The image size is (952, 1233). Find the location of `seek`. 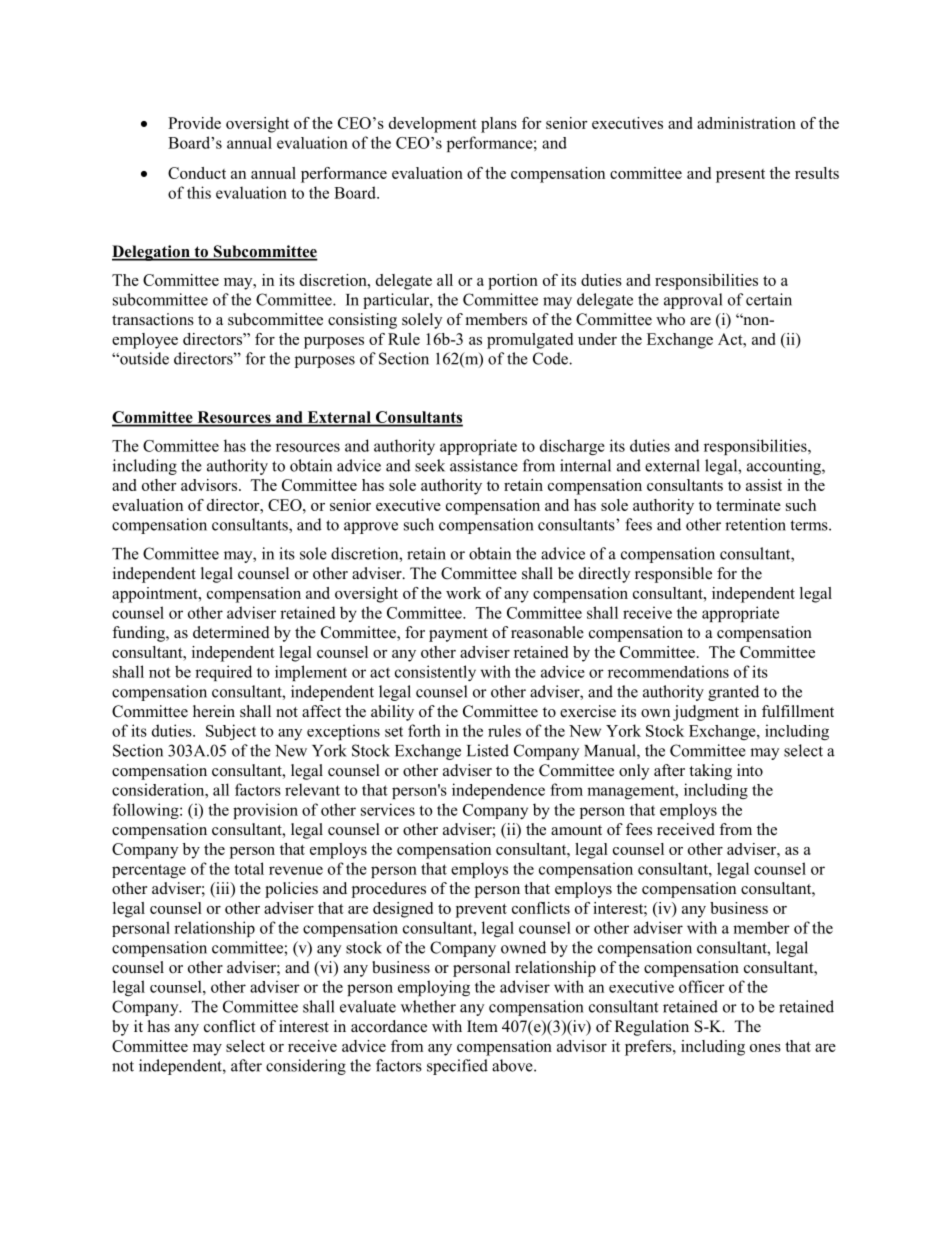

seek is located at coordinates (430, 465).
